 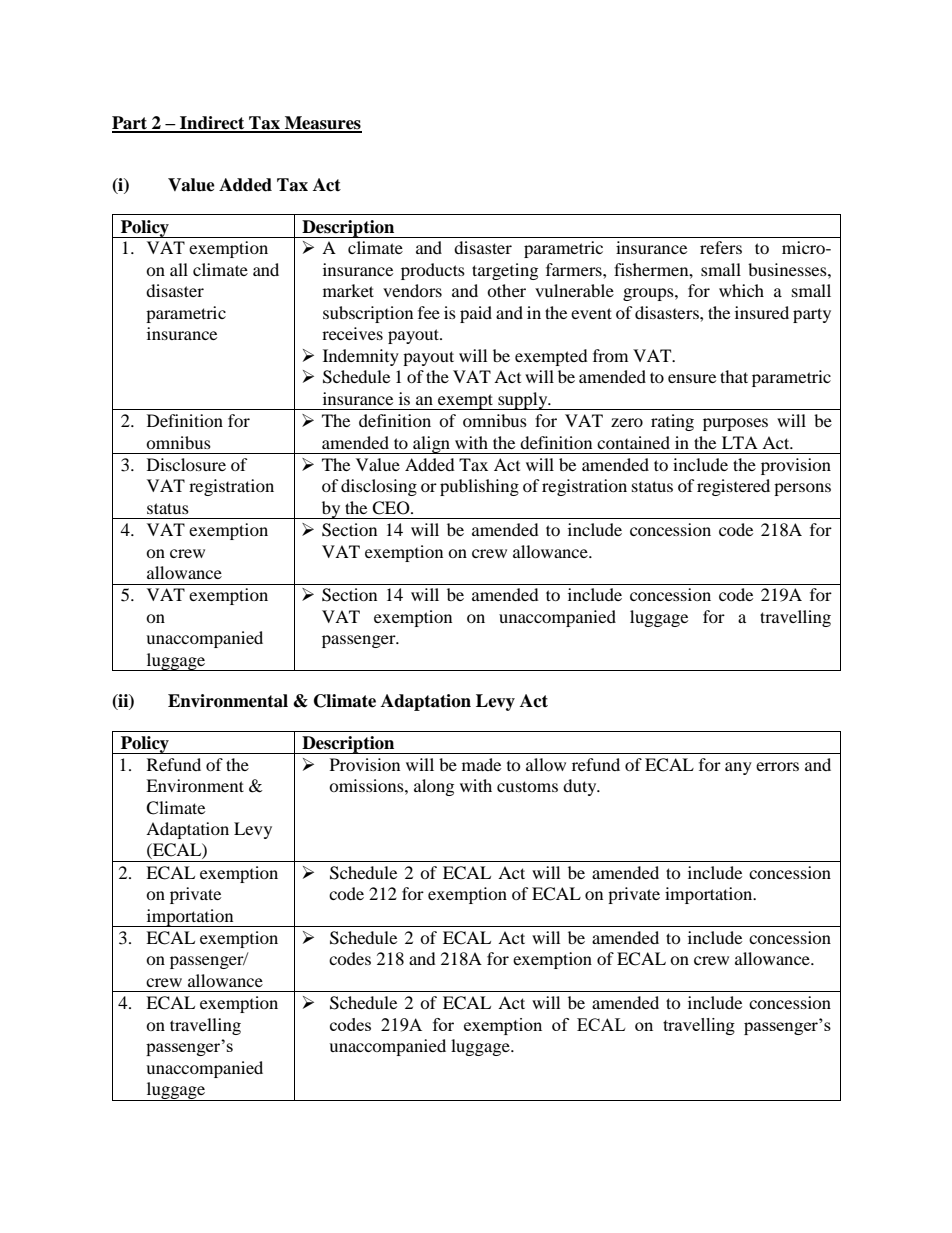 What do you see at coordinates (212, 124) in the screenshot?
I see `Indirect` at bounding box center [212, 124].
